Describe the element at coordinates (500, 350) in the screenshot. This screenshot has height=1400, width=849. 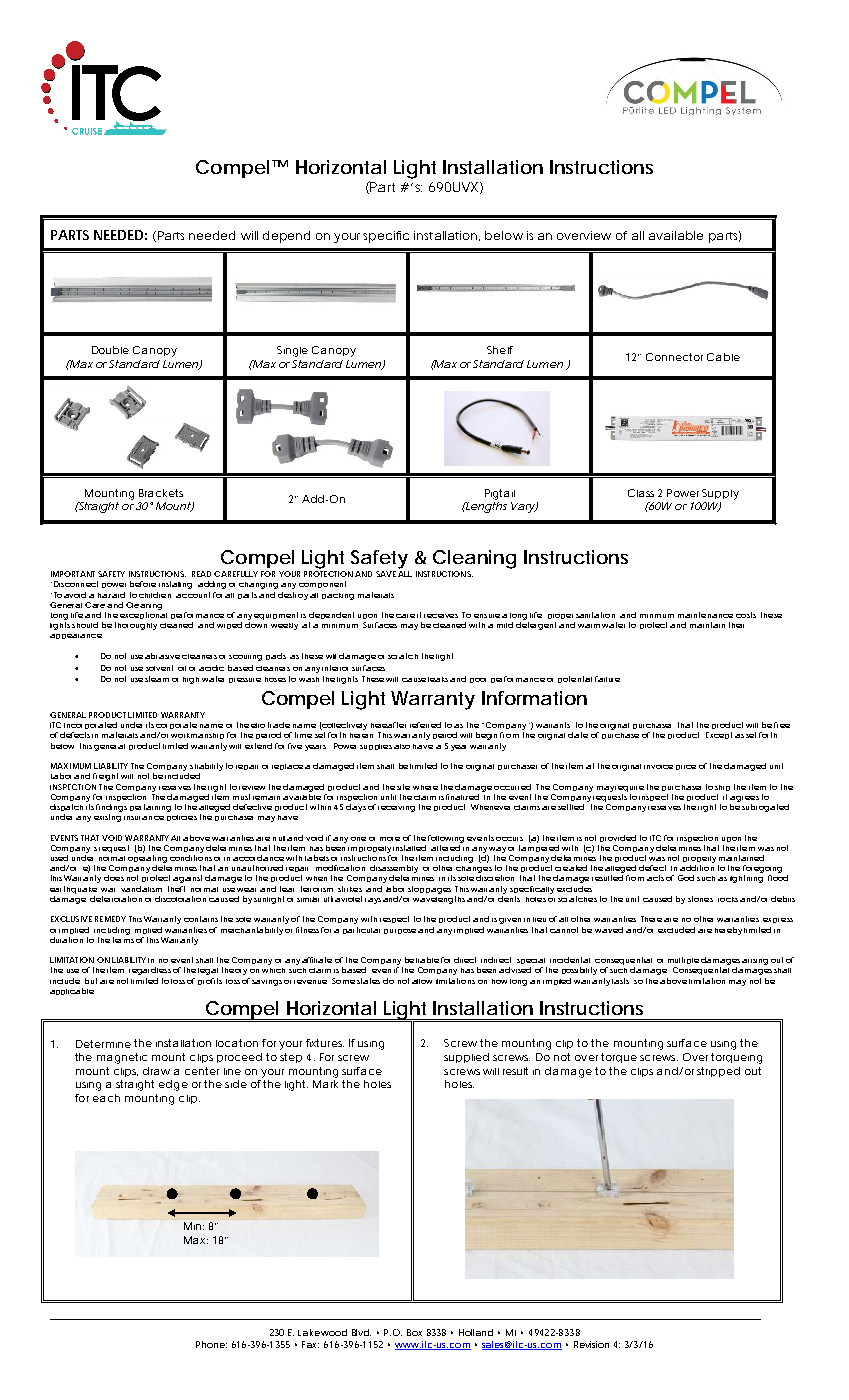
I see `Shelf` at that location.
